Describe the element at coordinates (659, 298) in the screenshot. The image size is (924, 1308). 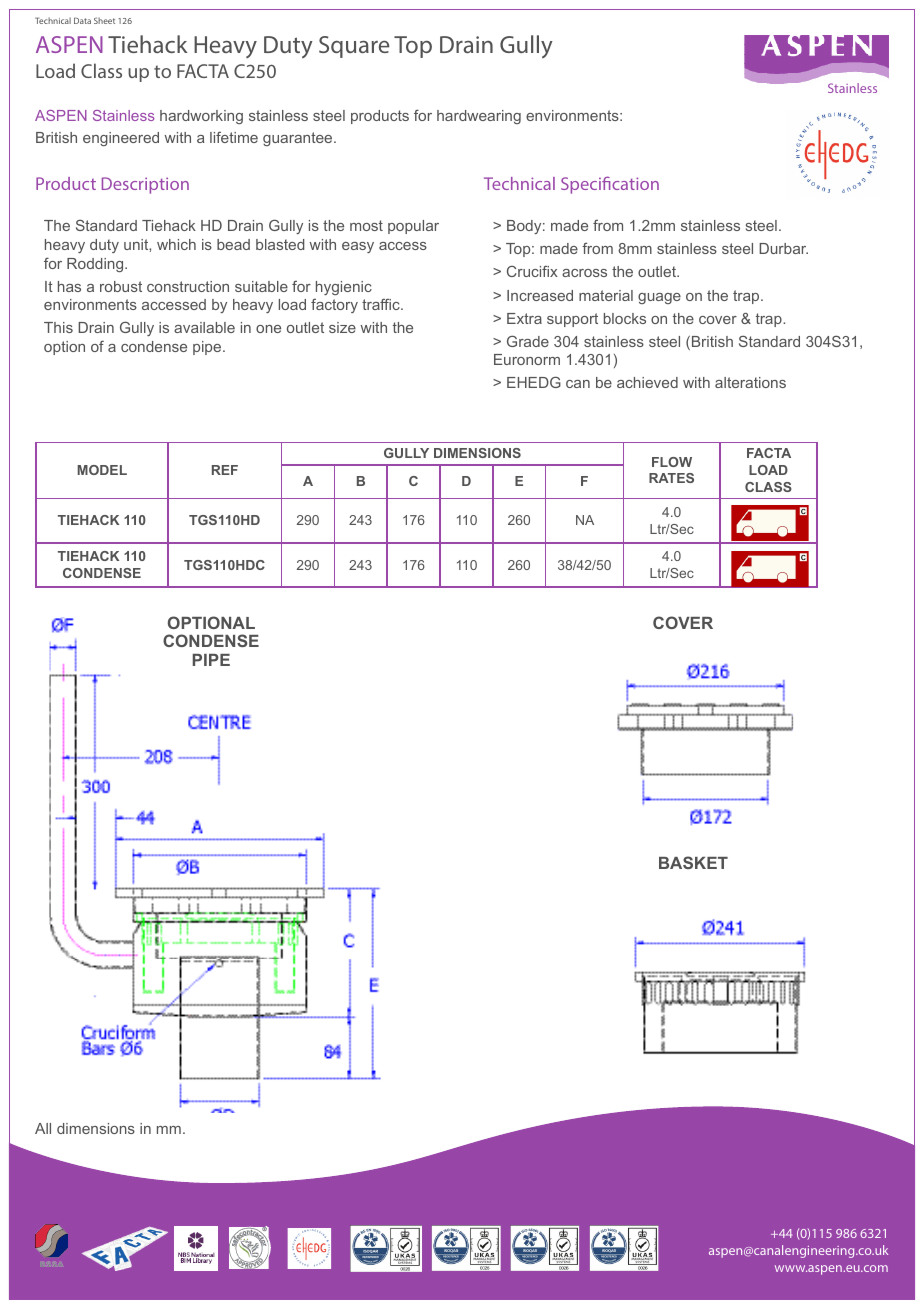
I see `guage` at that location.
